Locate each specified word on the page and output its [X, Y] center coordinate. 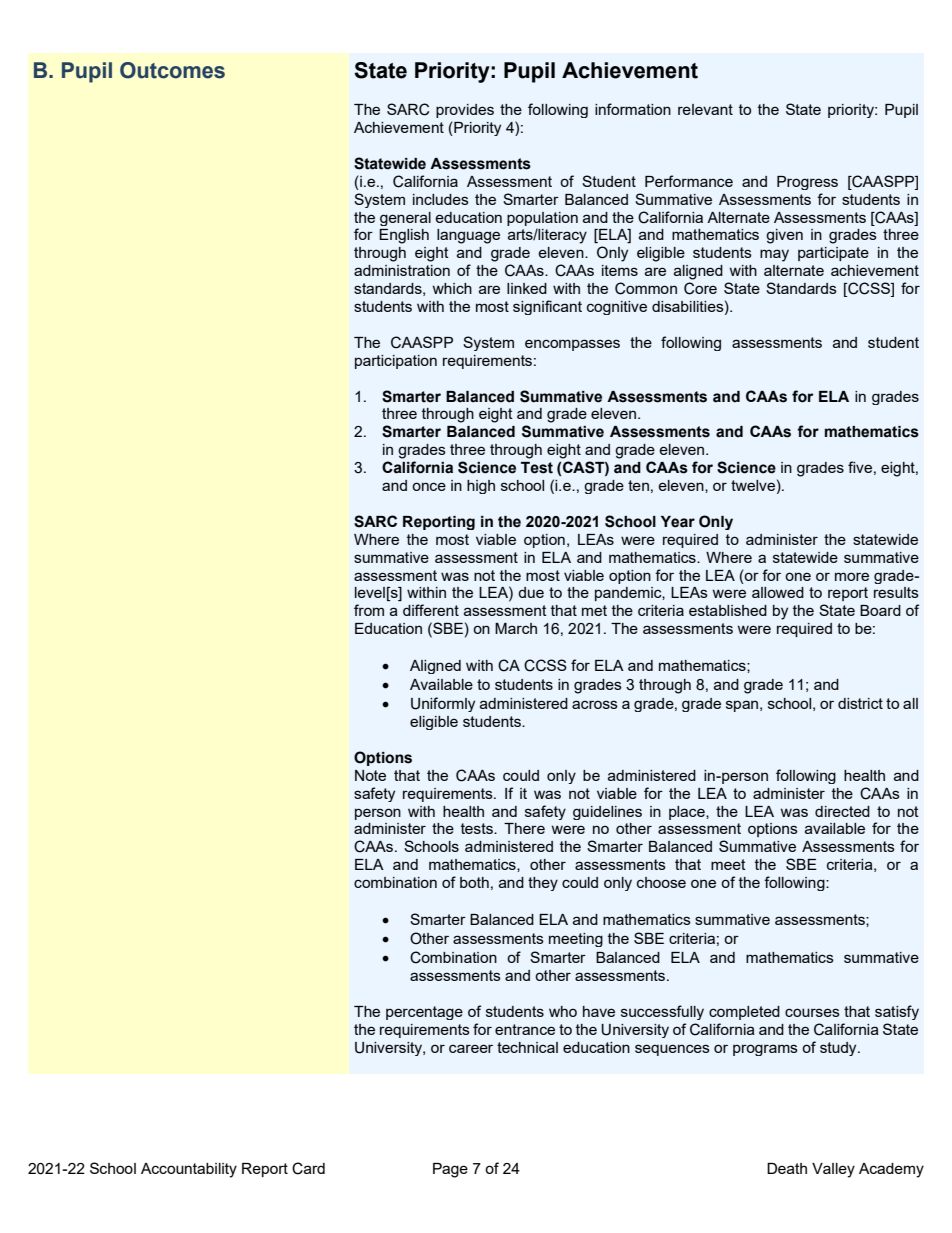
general [405, 219]
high [481, 487]
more [852, 576]
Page [450, 1170]
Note [370, 775]
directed [842, 811]
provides [465, 111]
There [524, 828]
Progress [807, 183]
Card [308, 1168]
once [429, 486]
